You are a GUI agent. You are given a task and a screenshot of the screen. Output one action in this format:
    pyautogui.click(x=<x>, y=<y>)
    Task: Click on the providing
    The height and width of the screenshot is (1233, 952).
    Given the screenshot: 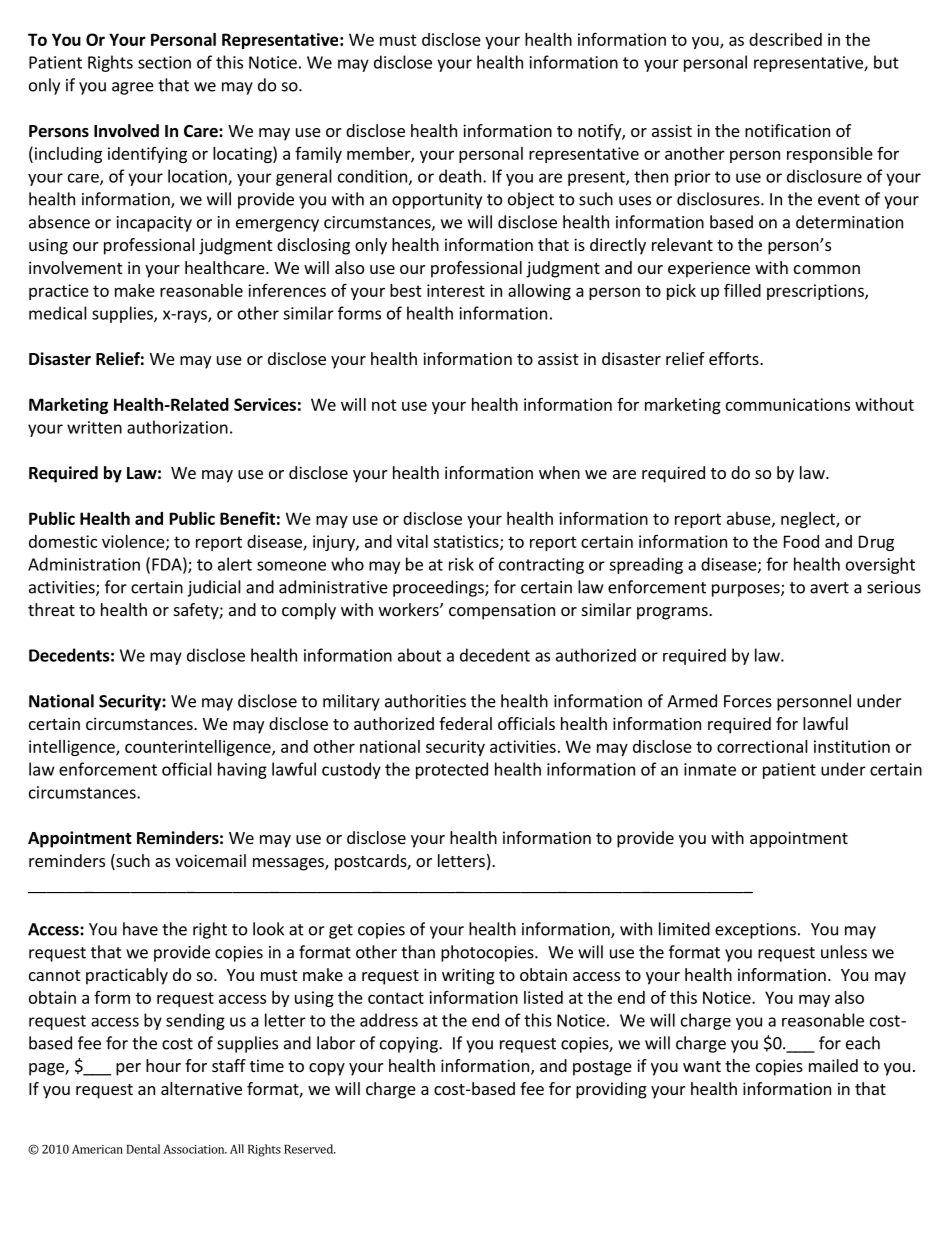 What is the action you would take?
    pyautogui.click(x=611, y=1090)
